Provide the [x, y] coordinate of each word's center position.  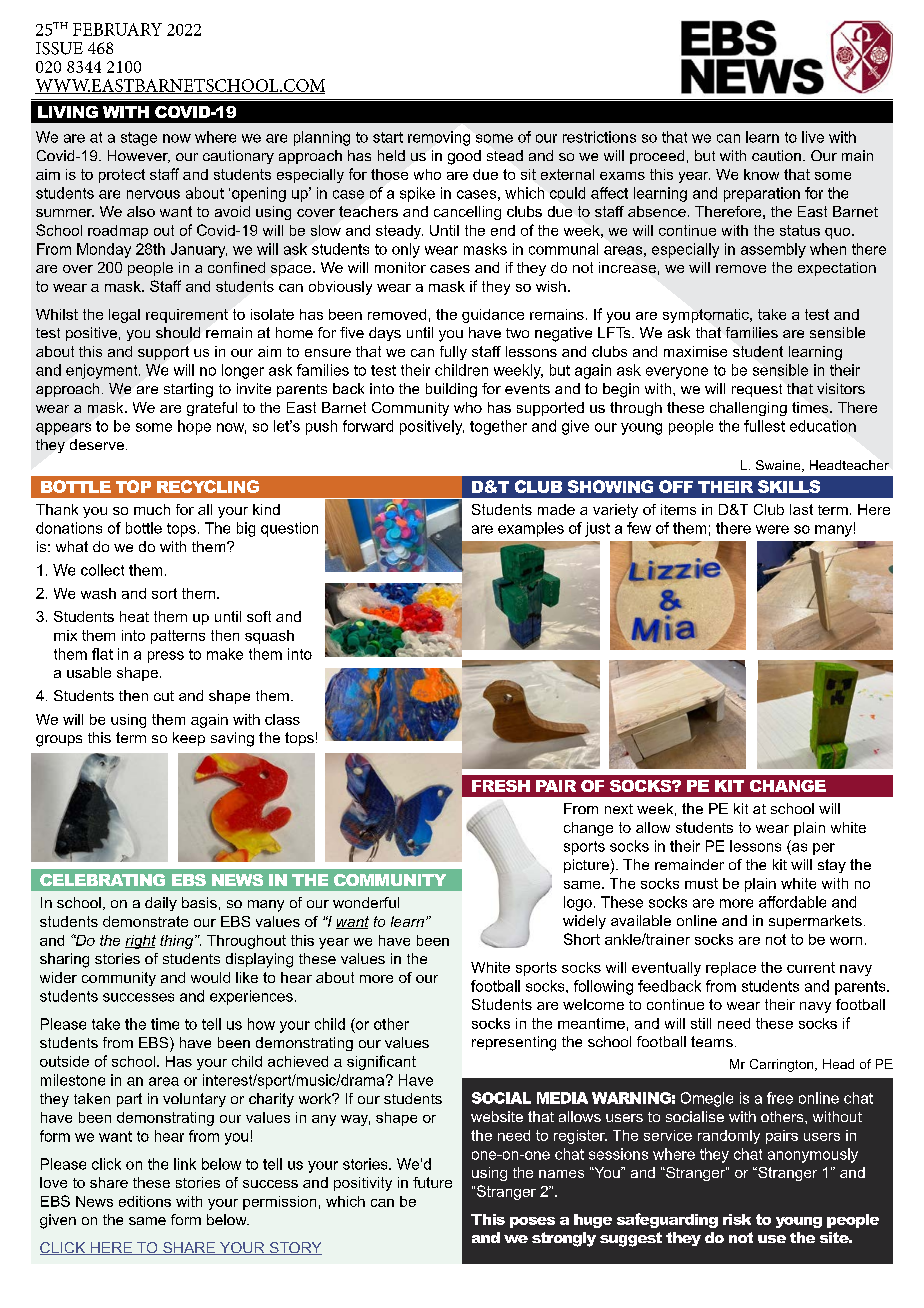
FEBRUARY [117, 29]
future [432, 1182]
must [701, 883]
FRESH [501, 786]
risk [737, 1219]
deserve [97, 444]
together [498, 427]
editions [145, 1201]
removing [439, 138]
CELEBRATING [102, 880]
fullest [764, 426]
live [813, 137]
